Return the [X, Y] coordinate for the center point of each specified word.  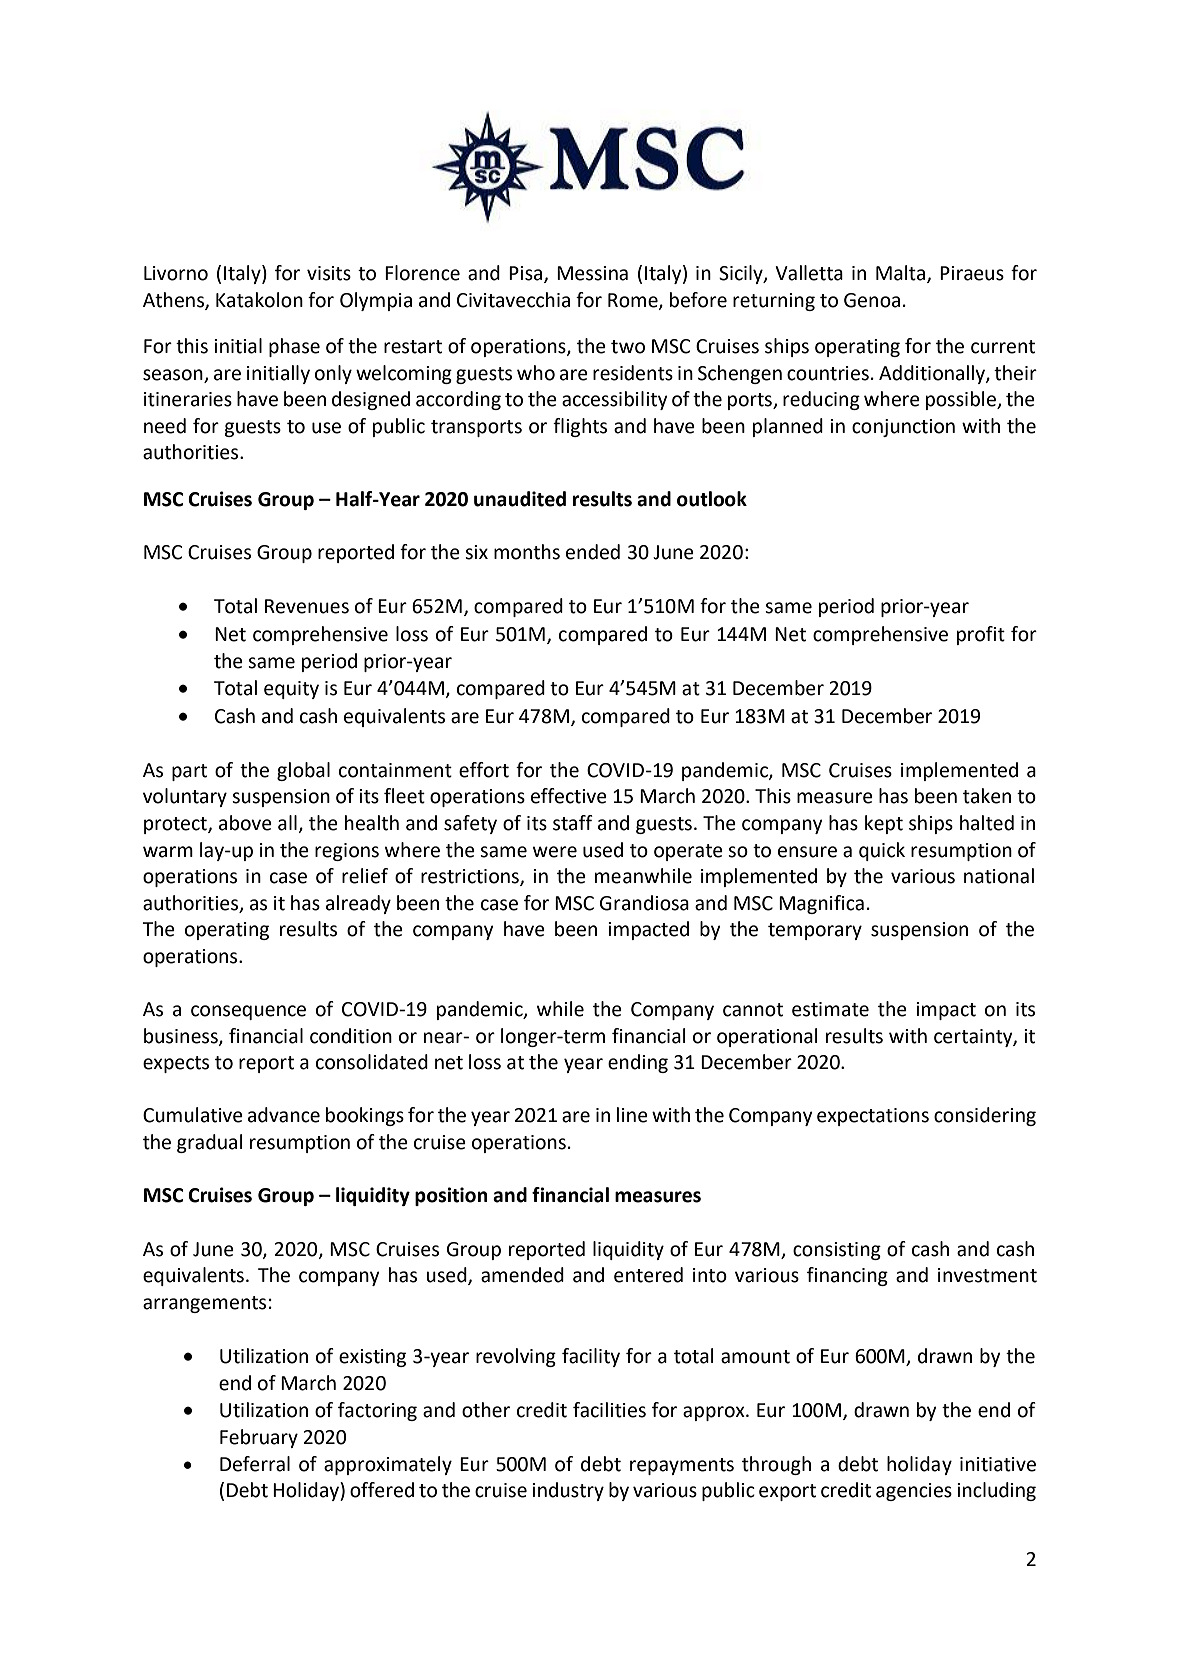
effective [569, 796]
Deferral [255, 1464]
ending [638, 1063]
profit [981, 635]
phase [294, 347]
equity [291, 690]
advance [284, 1115]
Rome [634, 301]
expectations [873, 1117]
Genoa [872, 300]
